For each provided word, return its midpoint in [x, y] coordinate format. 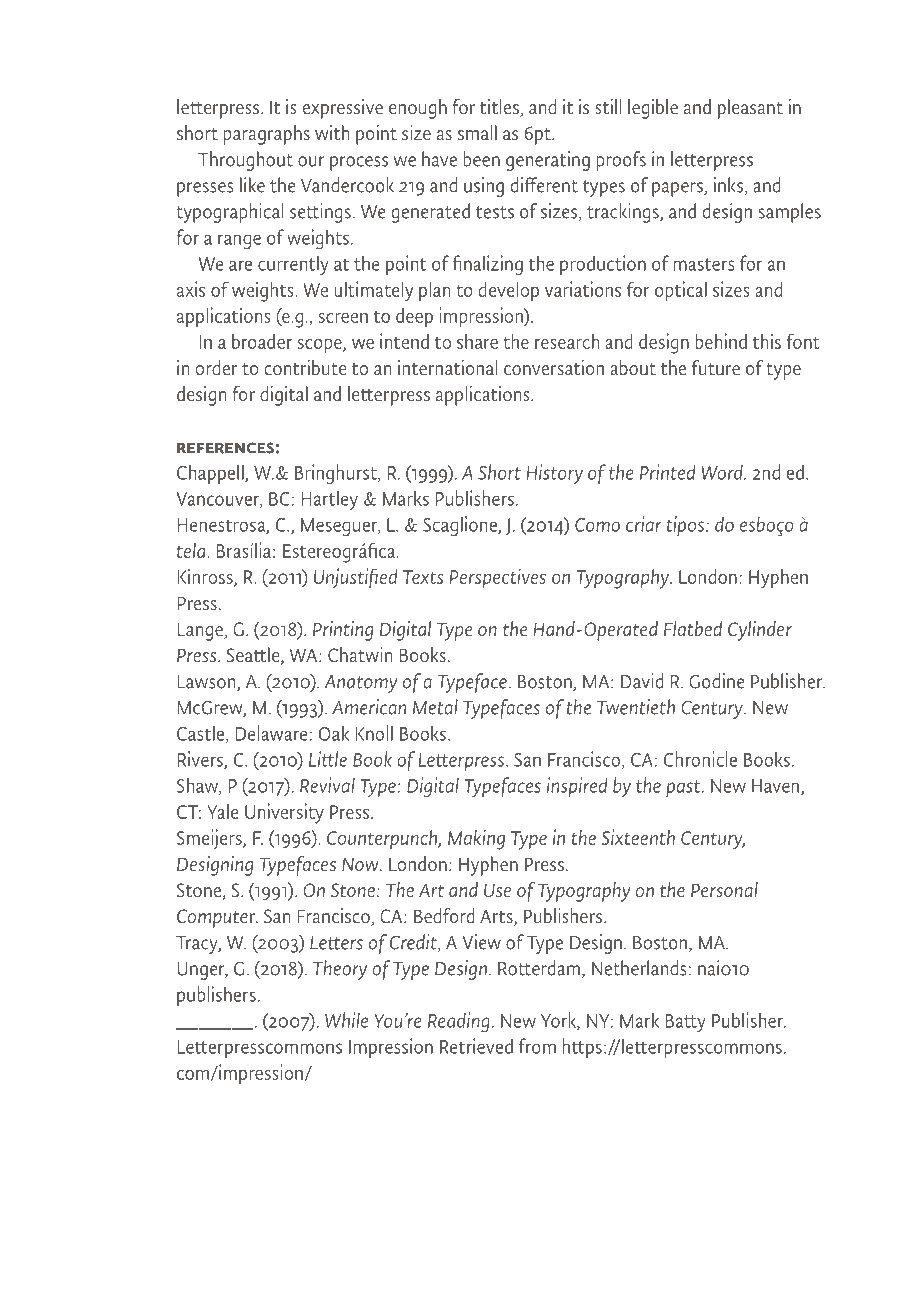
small [477, 132]
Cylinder [760, 630]
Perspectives [498, 578]
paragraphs [267, 135]
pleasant [750, 109]
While [346, 1020]
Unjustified [356, 578]
